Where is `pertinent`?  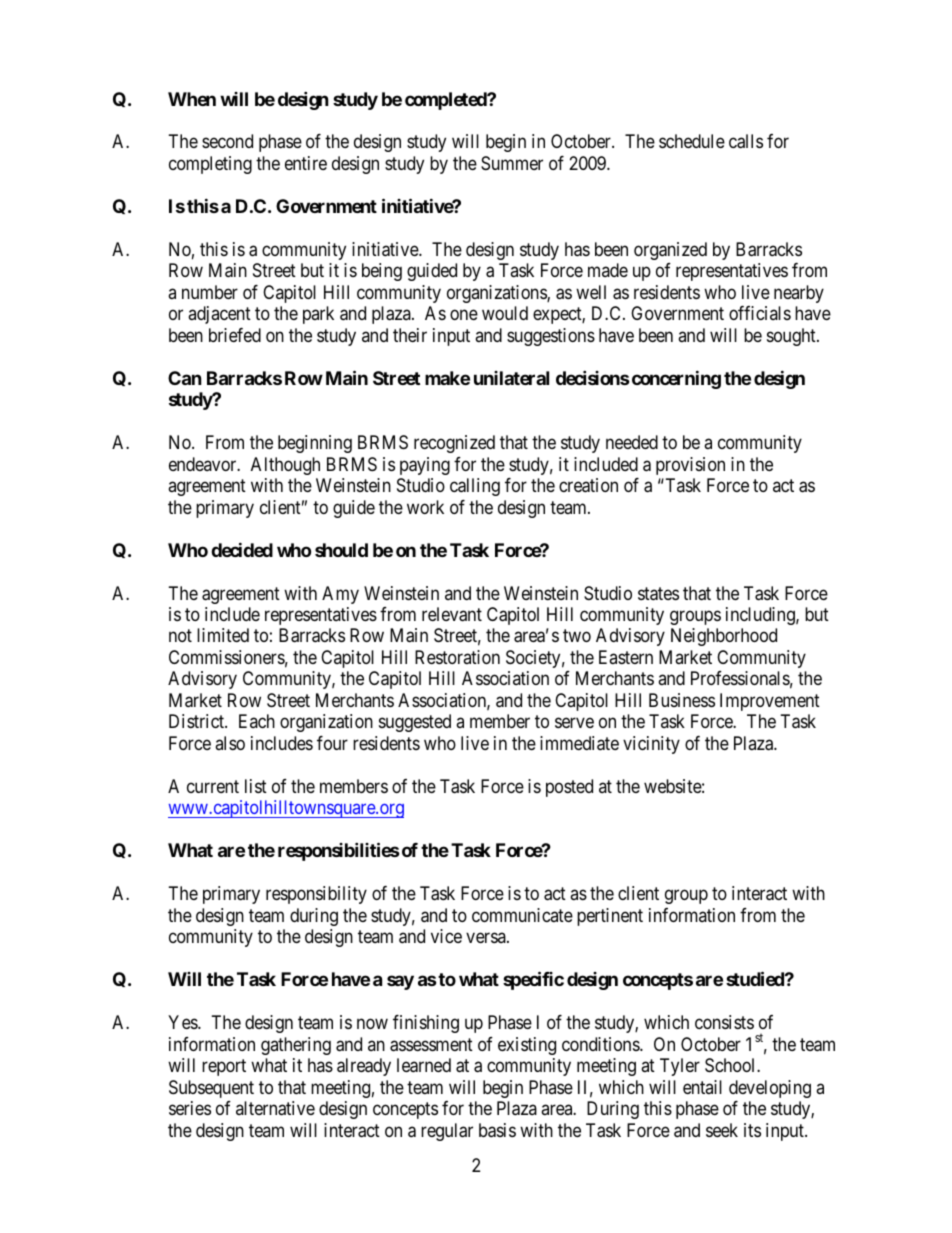 pertinent is located at coordinates (610, 917).
